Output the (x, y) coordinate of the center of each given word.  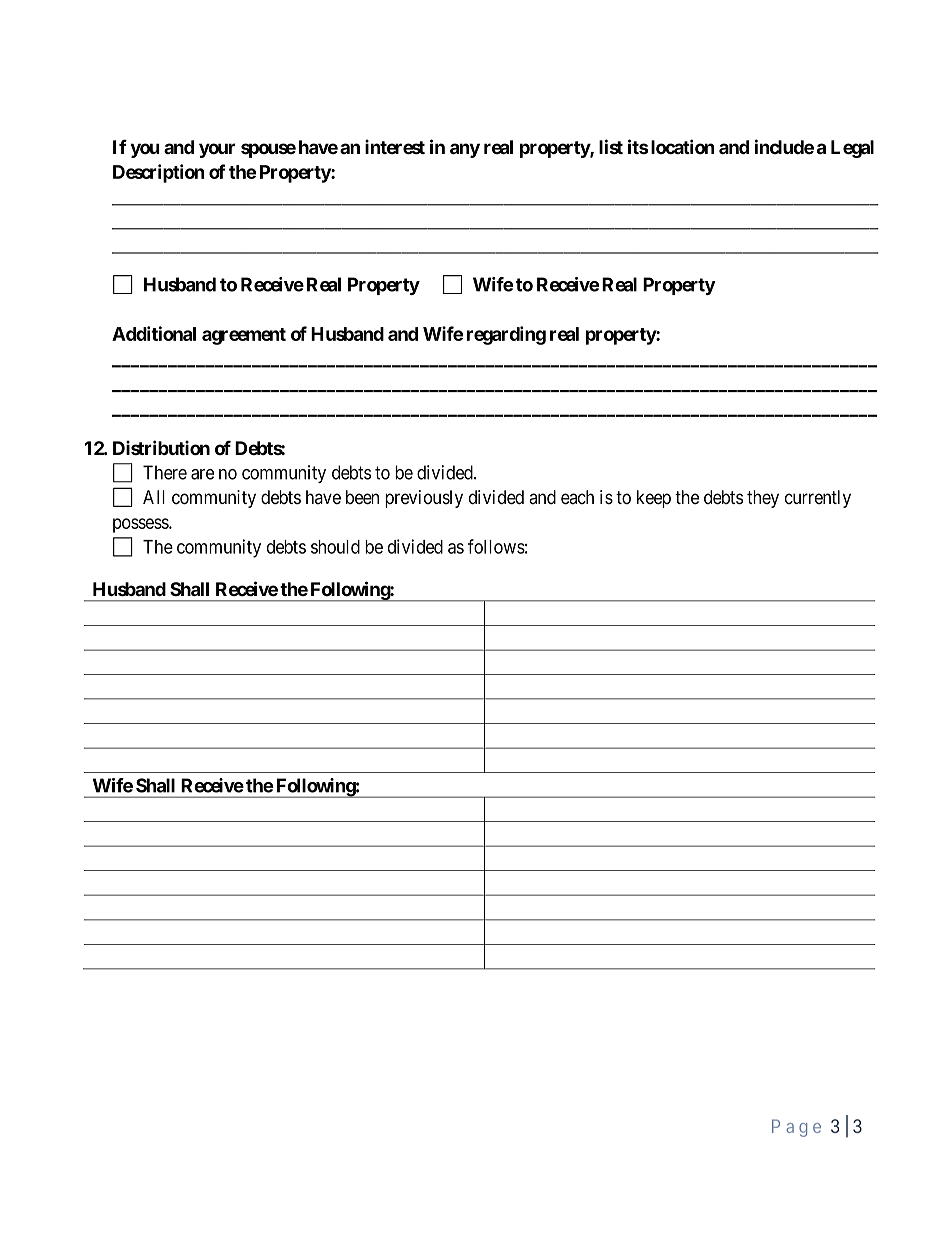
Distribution (161, 447)
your (217, 150)
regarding (506, 335)
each (577, 497)
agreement (244, 336)
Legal (852, 149)
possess (141, 525)
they (763, 499)
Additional (154, 333)
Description (159, 173)
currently (818, 499)
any (465, 150)
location (681, 146)
